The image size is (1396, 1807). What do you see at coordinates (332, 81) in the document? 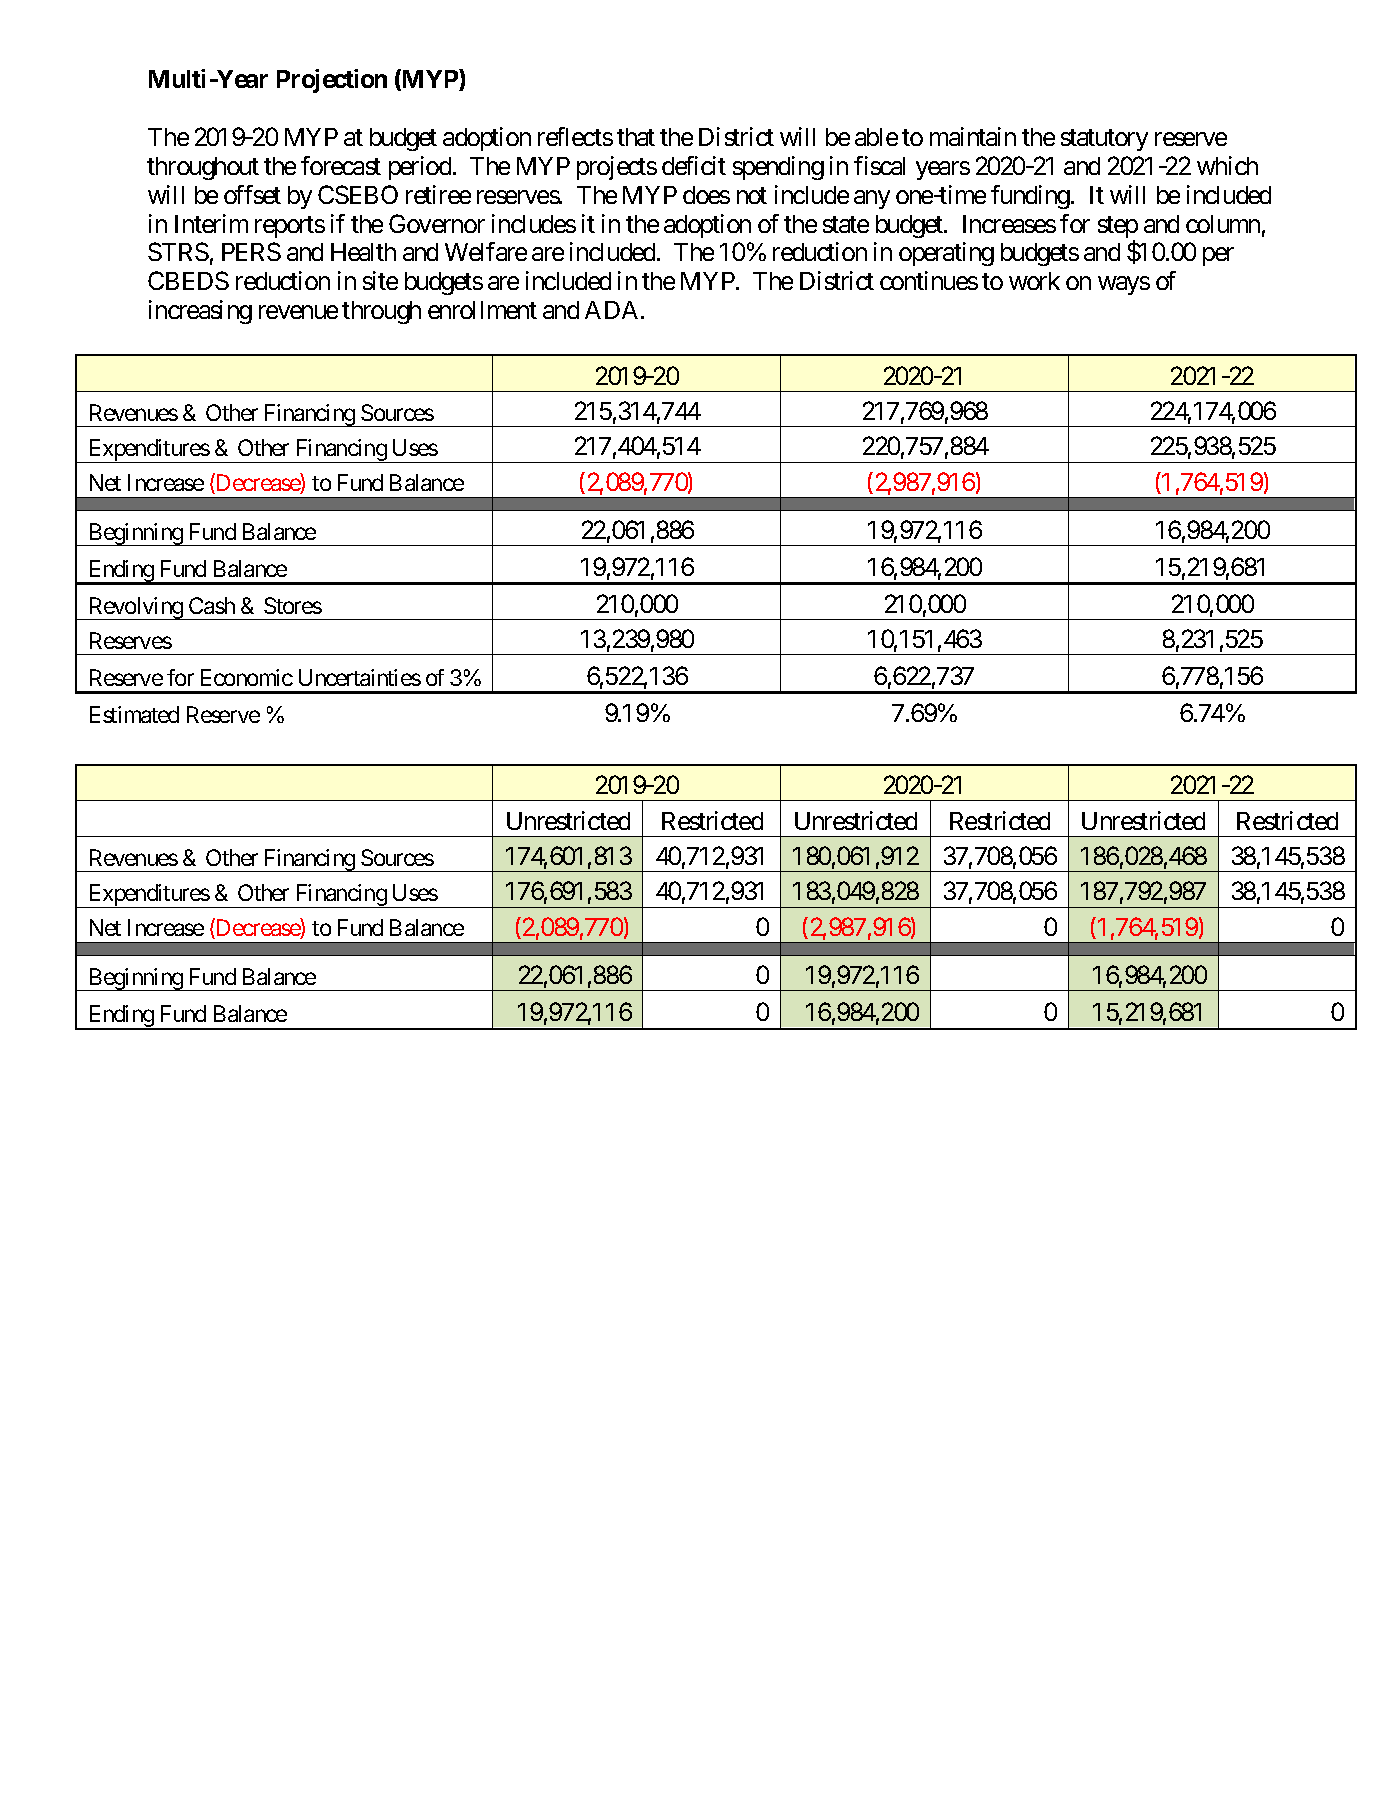
I see `Projection` at bounding box center [332, 81].
